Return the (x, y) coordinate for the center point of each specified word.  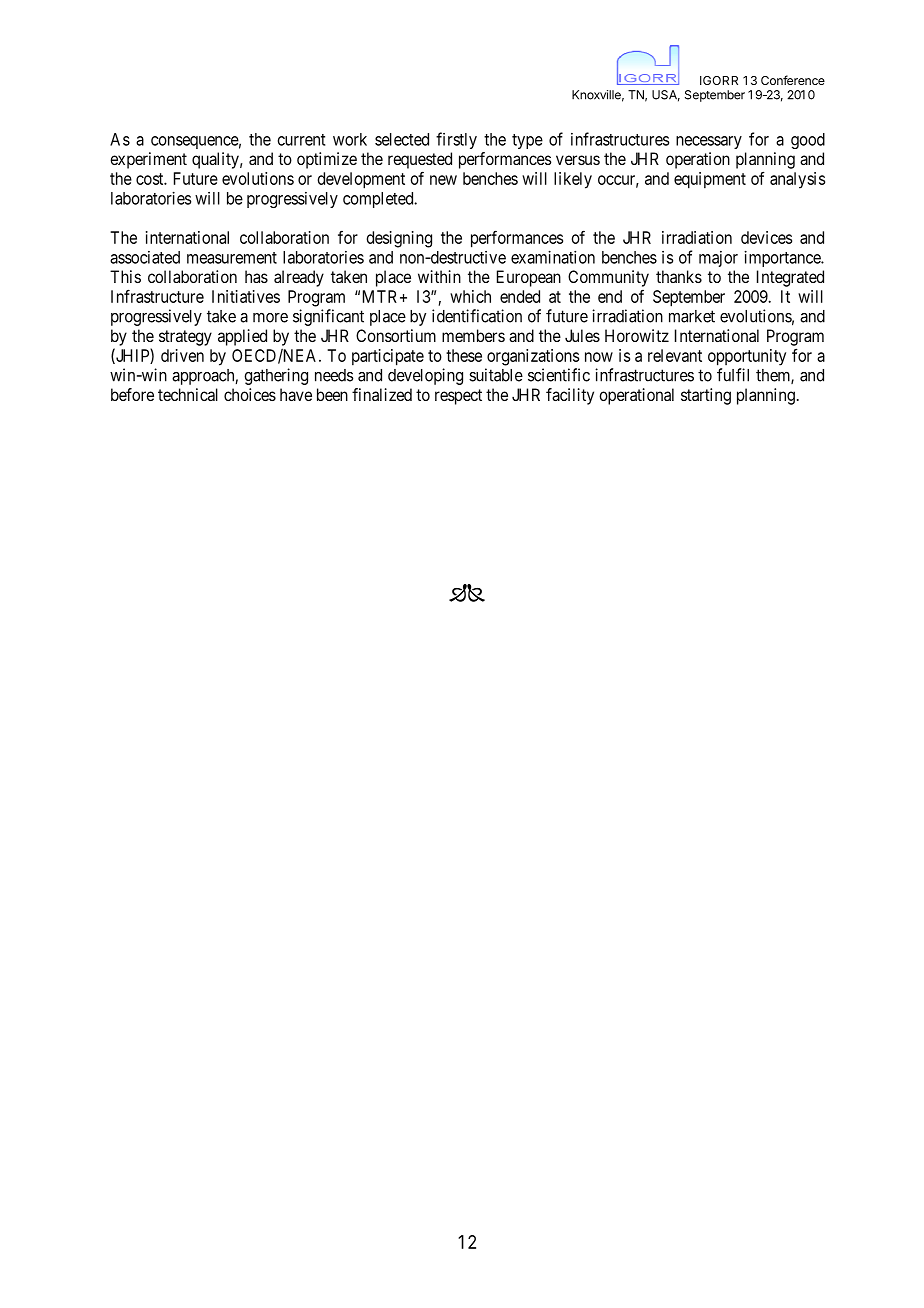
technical (188, 394)
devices (766, 237)
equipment (710, 180)
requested (420, 160)
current (301, 140)
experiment (148, 160)
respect (458, 397)
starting (706, 396)
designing (399, 239)
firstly (456, 140)
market (692, 316)
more (270, 318)
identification (477, 316)
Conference (793, 80)
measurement (232, 258)
